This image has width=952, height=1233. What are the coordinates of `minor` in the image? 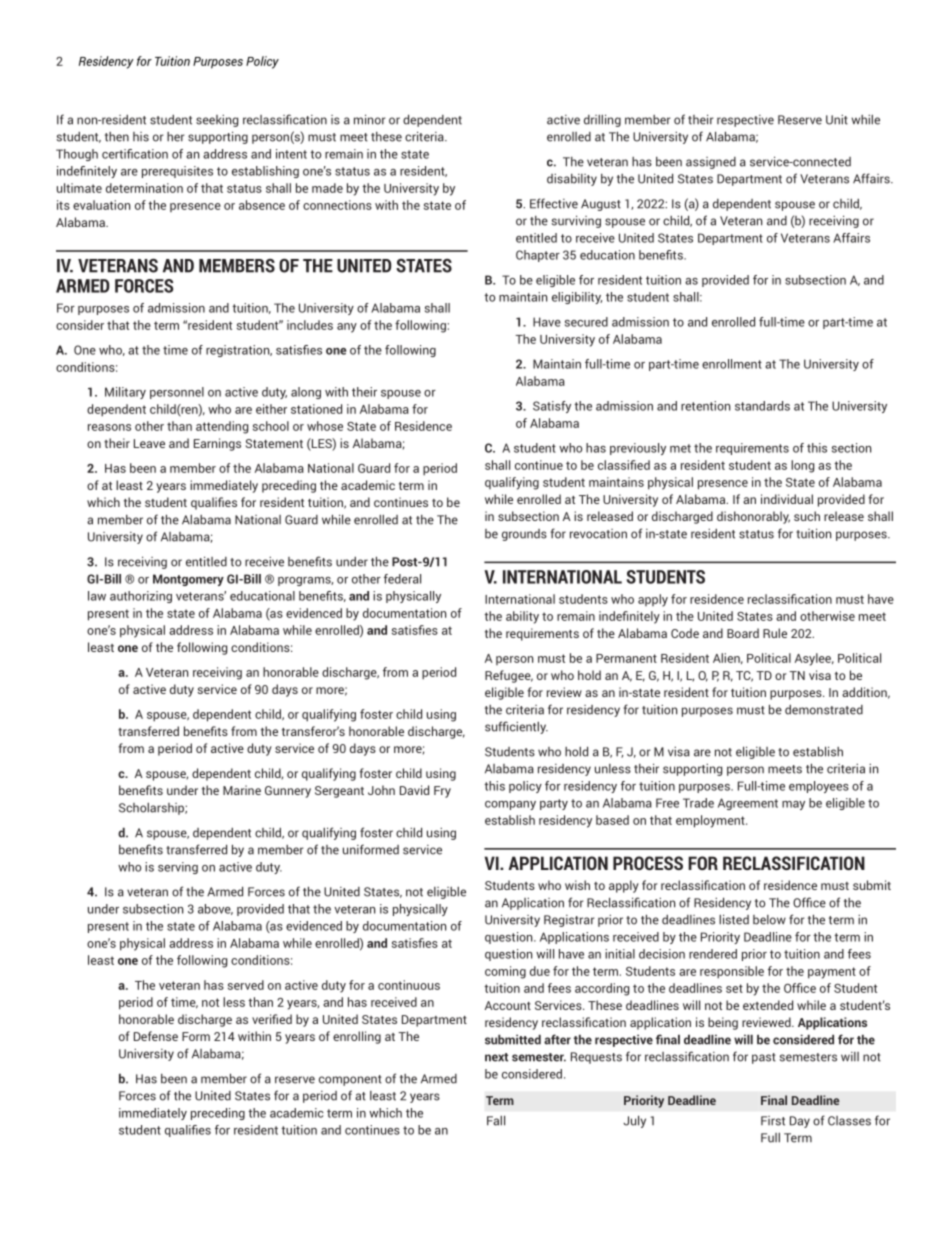 It's located at (369, 119).
